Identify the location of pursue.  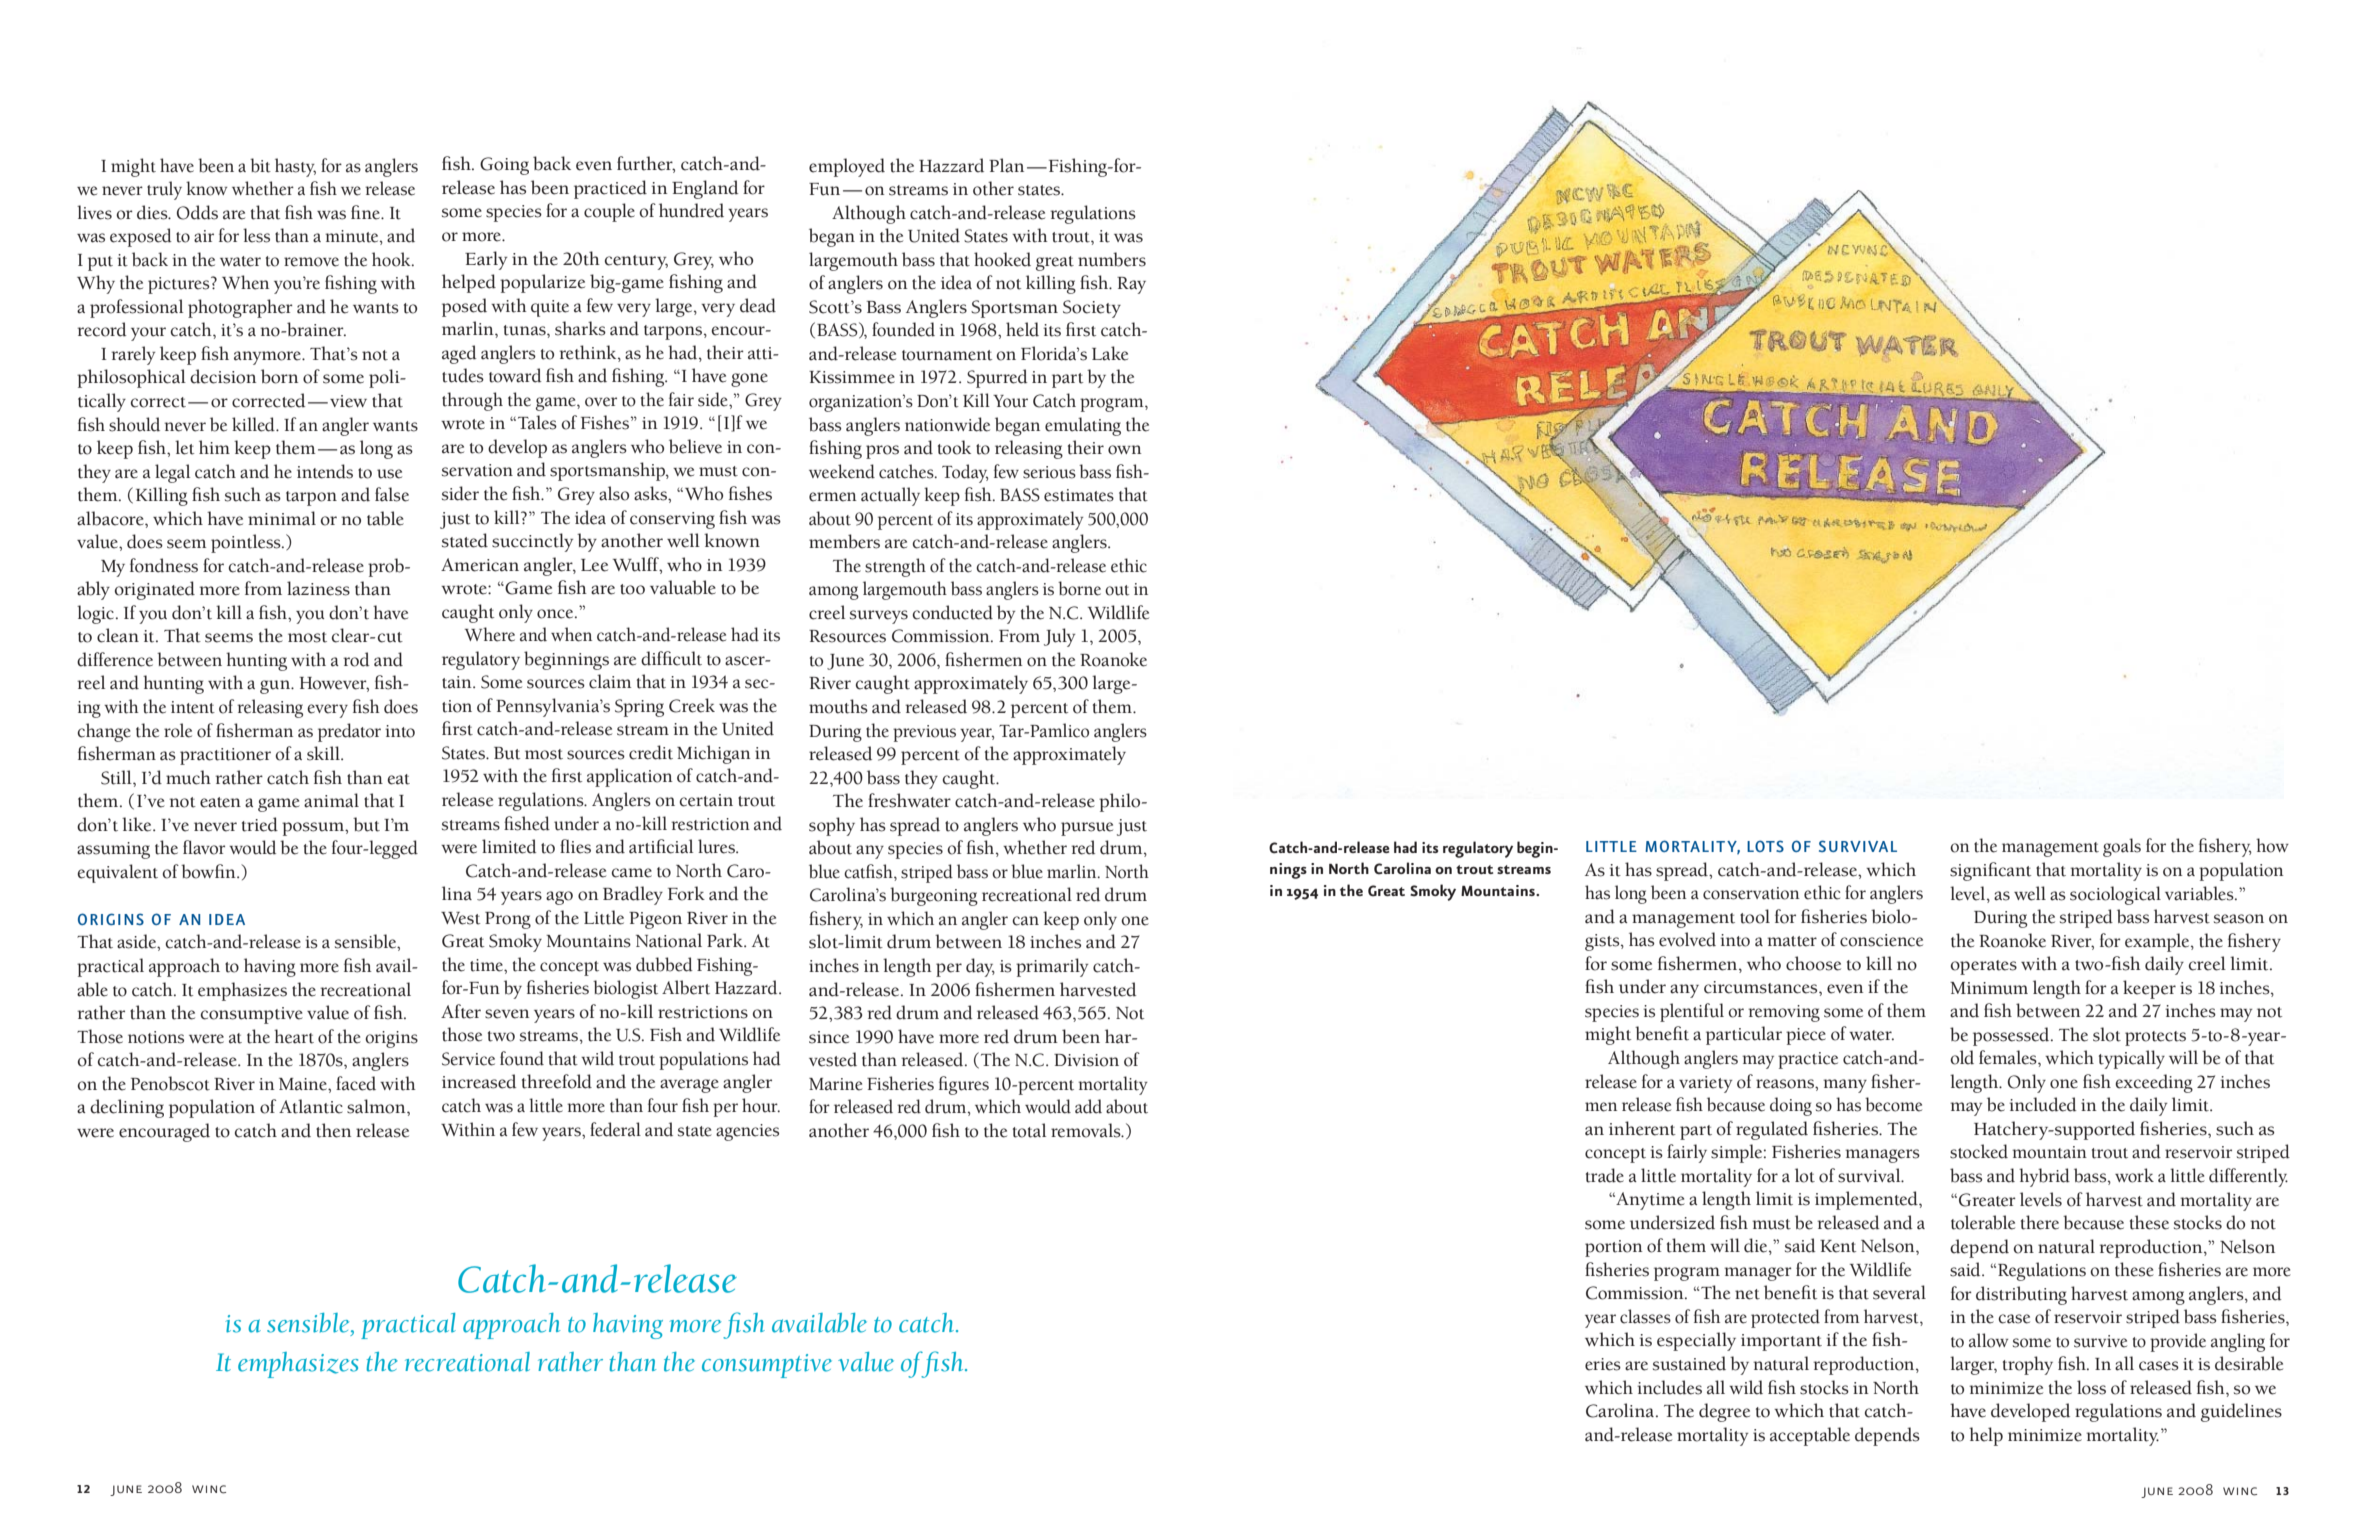
(1087, 829).
